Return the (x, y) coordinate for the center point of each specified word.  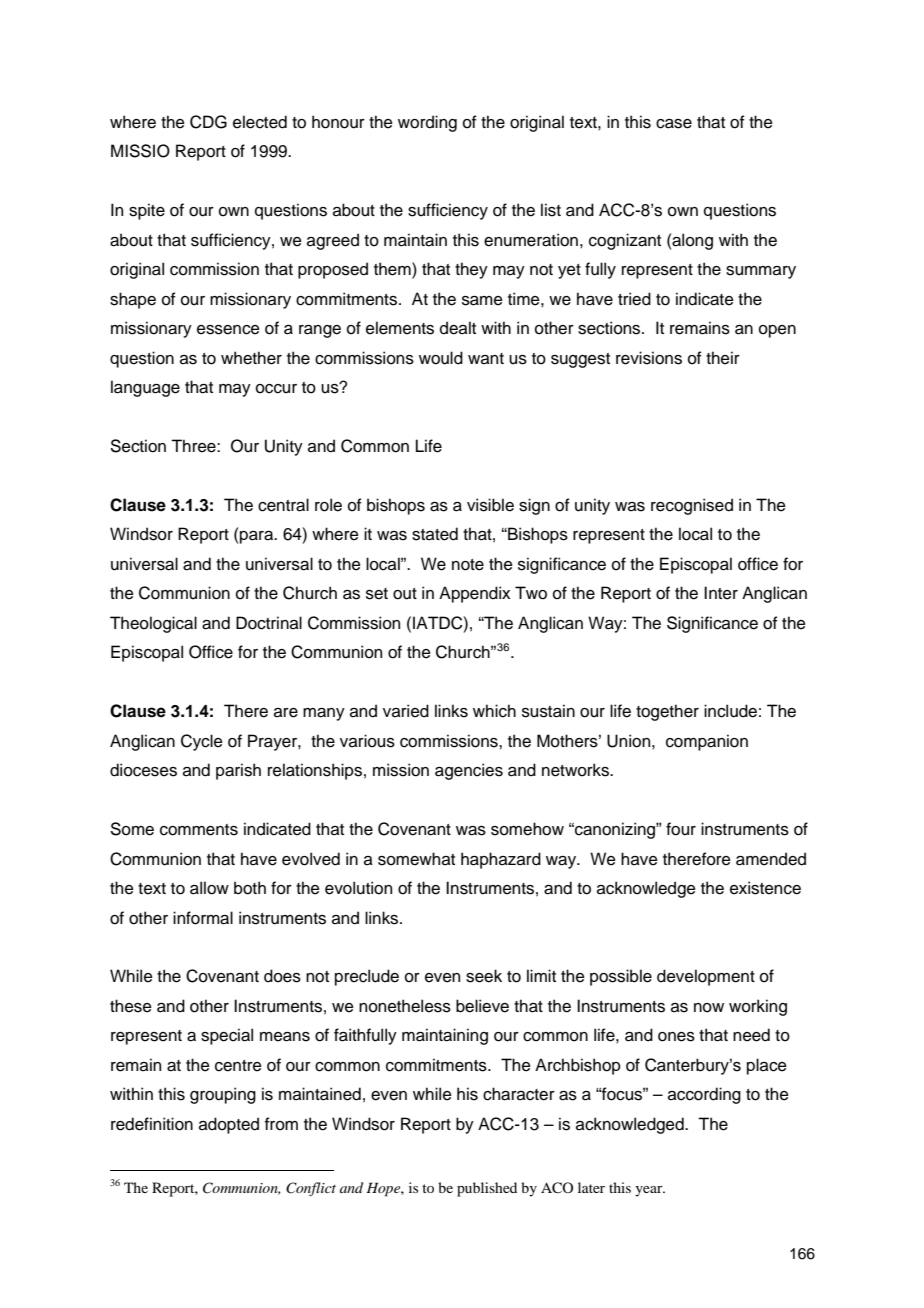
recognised (692, 506)
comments (199, 830)
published (487, 1189)
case (674, 124)
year (650, 1191)
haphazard (501, 860)
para (258, 537)
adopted (229, 1125)
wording (427, 123)
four (681, 829)
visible (490, 505)
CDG (208, 122)
